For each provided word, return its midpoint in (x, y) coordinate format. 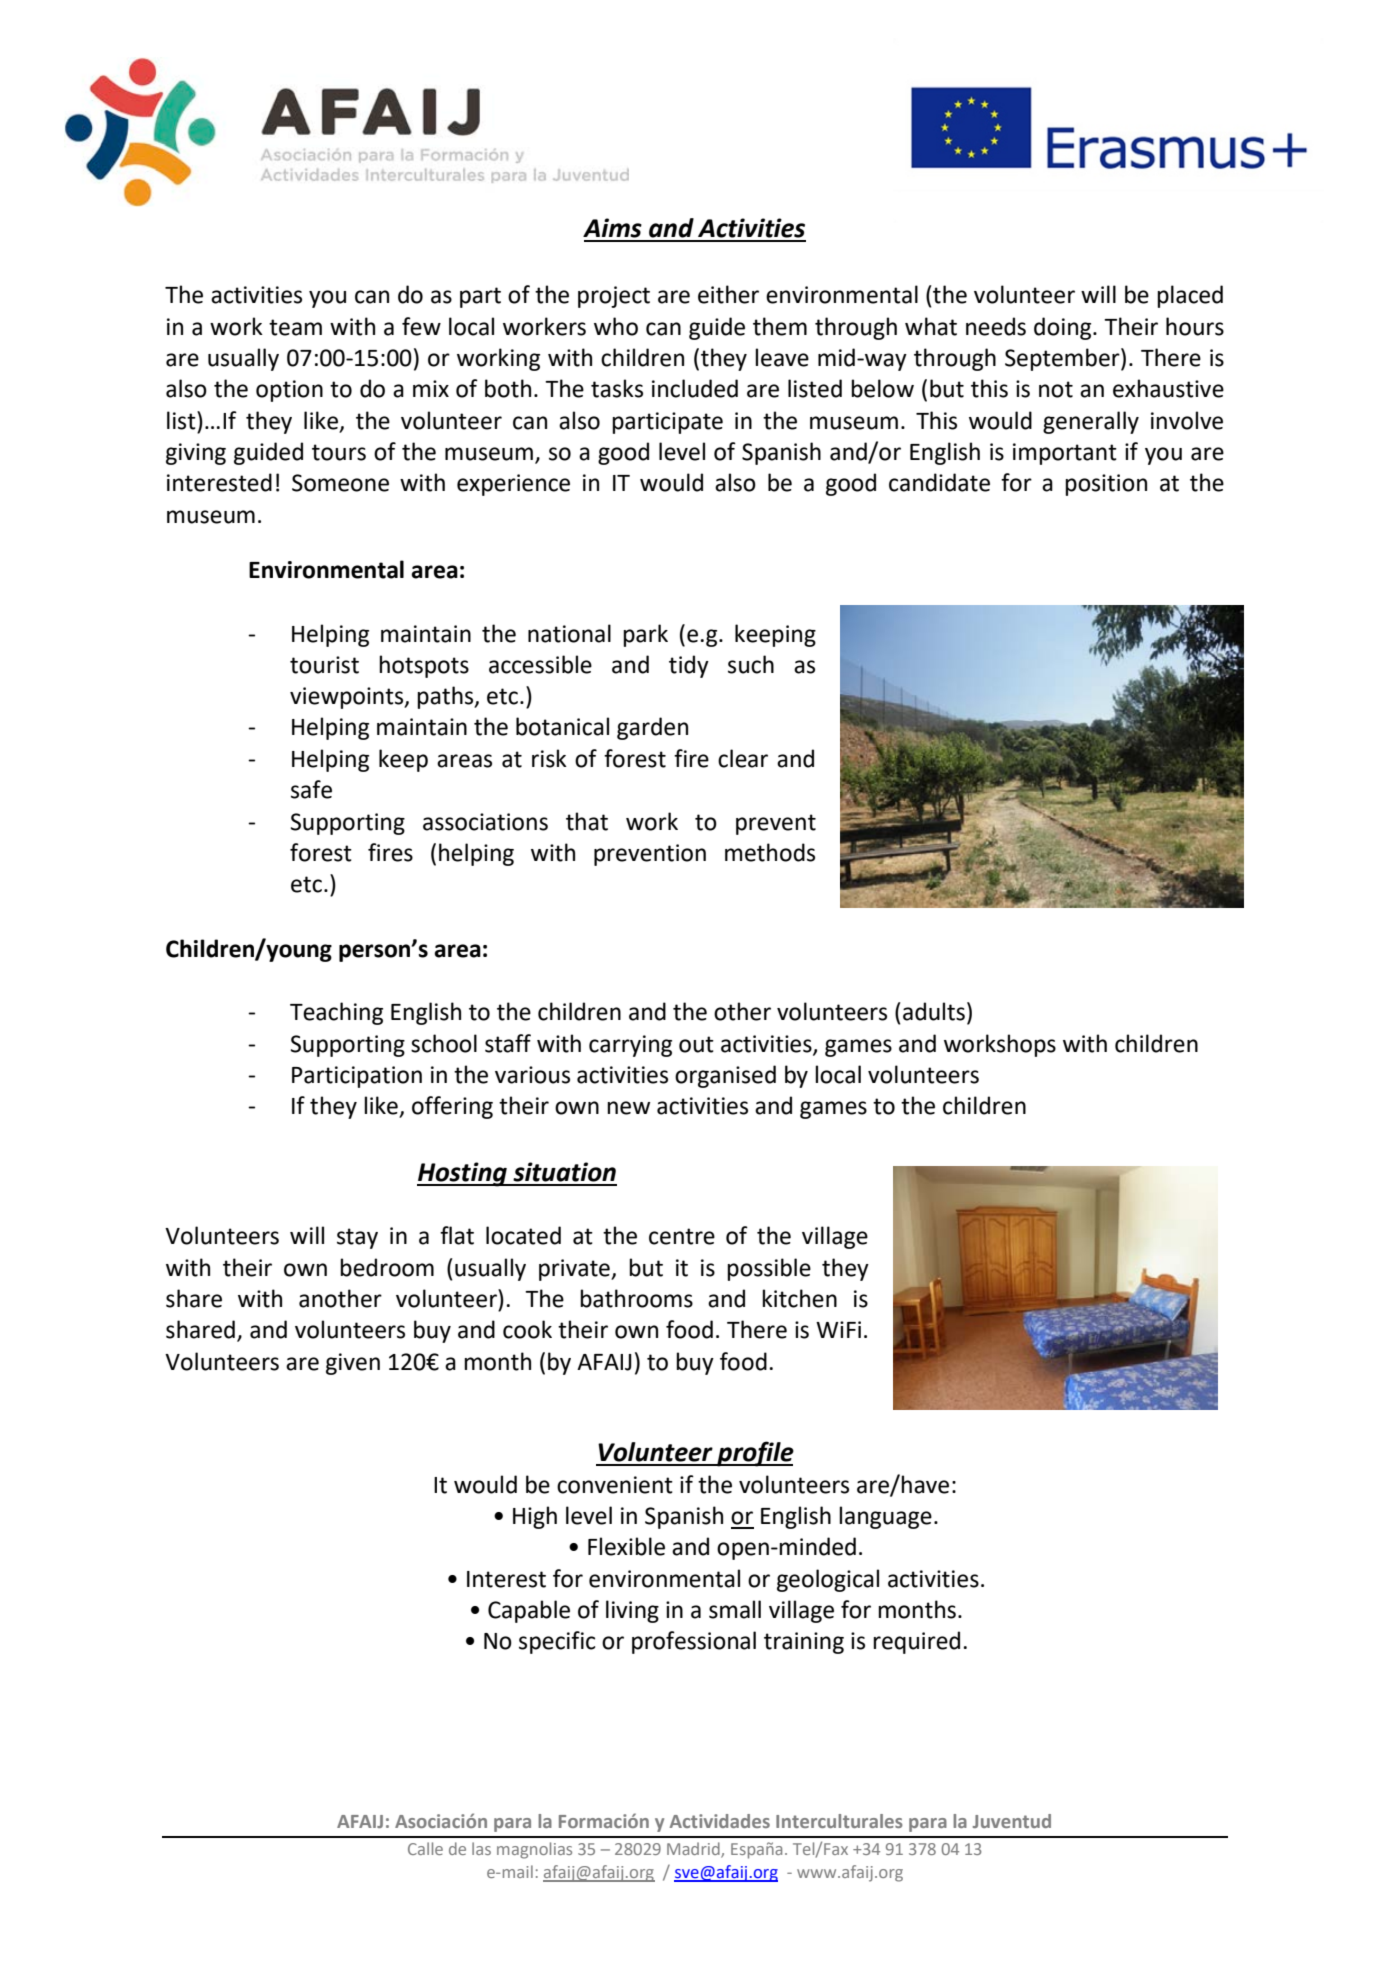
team (295, 327)
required (916, 1642)
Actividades (720, 1821)
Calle (425, 1848)
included (695, 388)
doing (1064, 328)
